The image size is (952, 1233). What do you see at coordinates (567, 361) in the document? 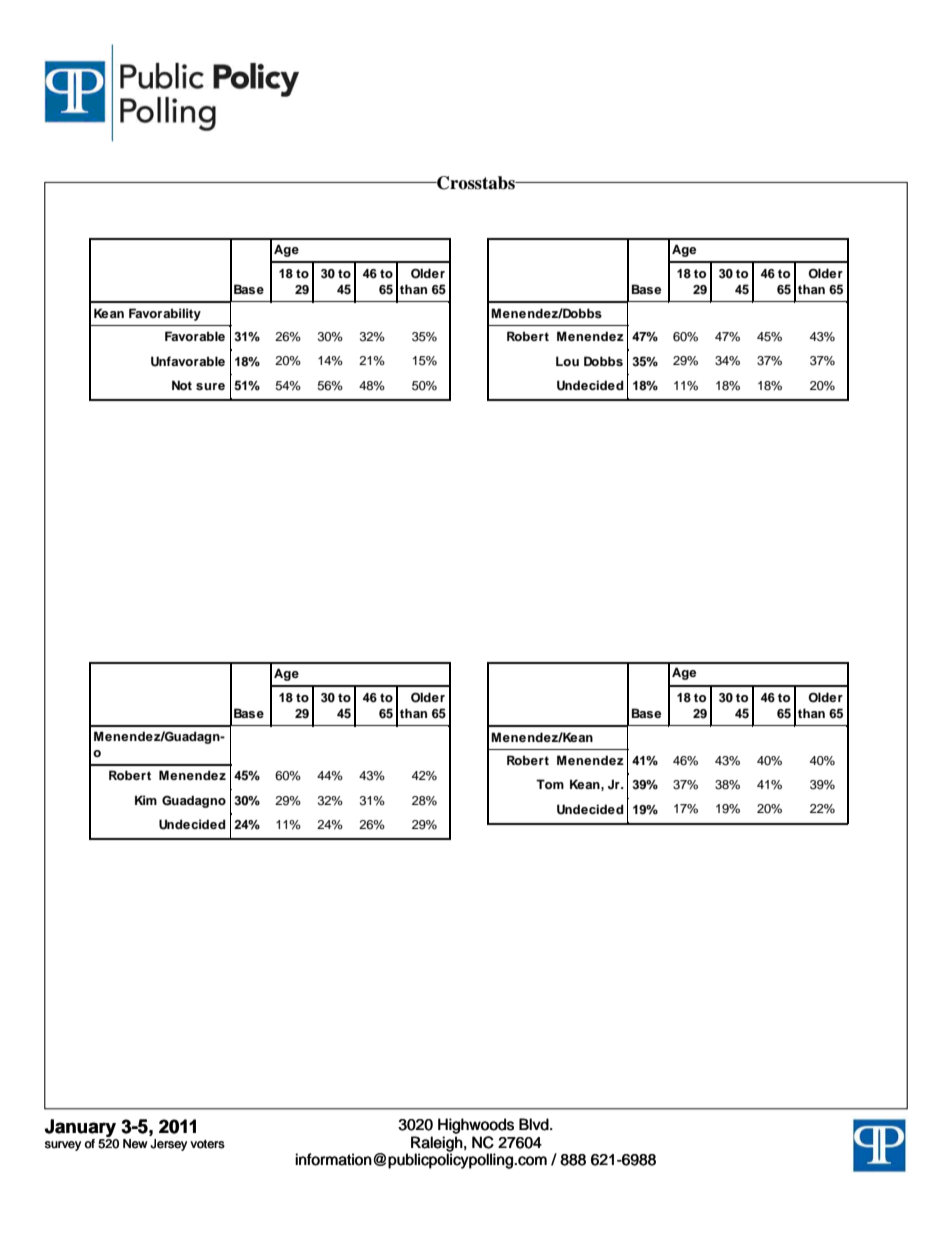
I see `Lou` at bounding box center [567, 361].
